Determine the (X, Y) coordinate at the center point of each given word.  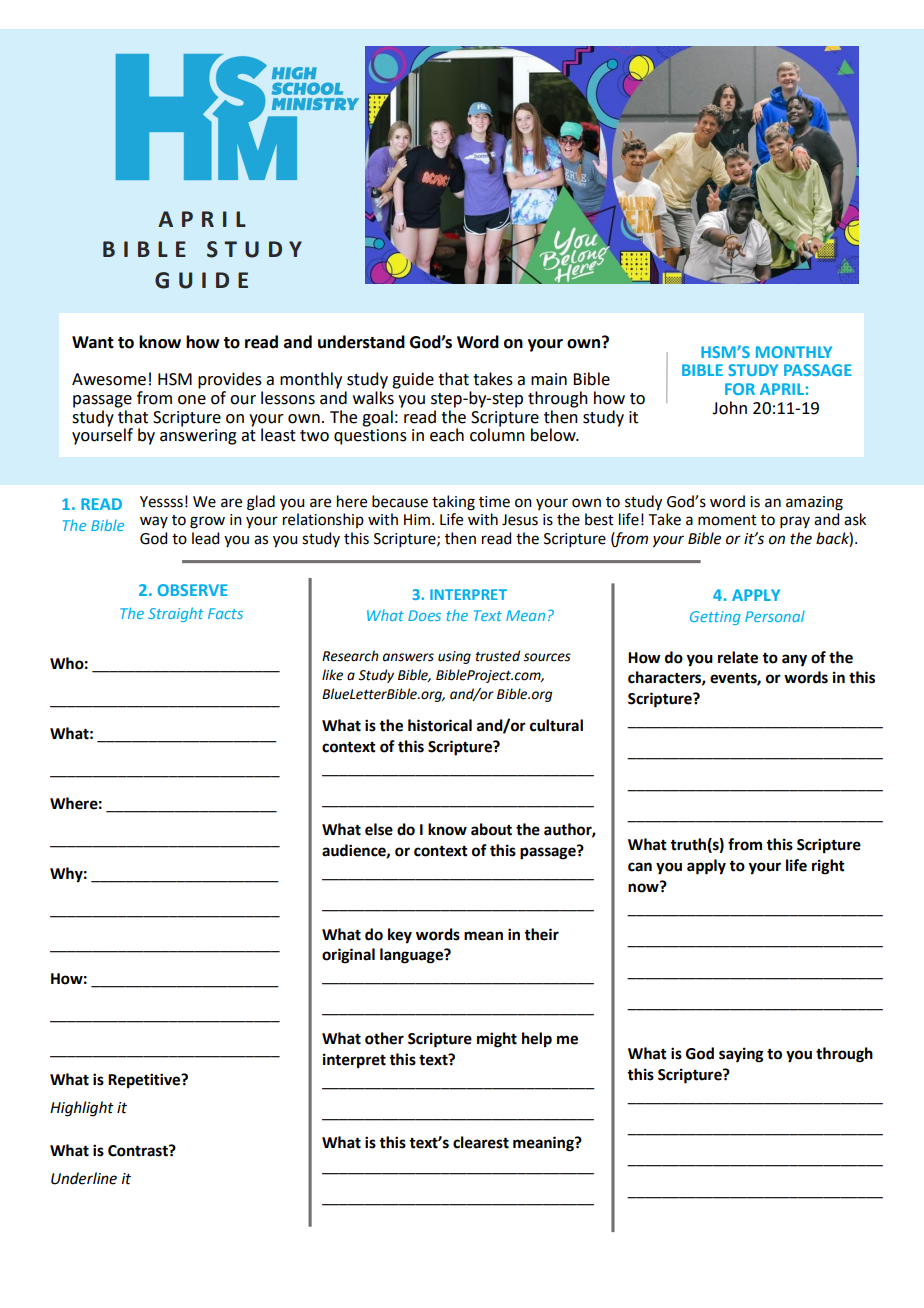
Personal (775, 616)
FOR (740, 389)
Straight (176, 614)
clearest (481, 1142)
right (828, 867)
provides (230, 380)
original (348, 956)
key (400, 936)
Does (424, 615)
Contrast (139, 1151)
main (549, 379)
